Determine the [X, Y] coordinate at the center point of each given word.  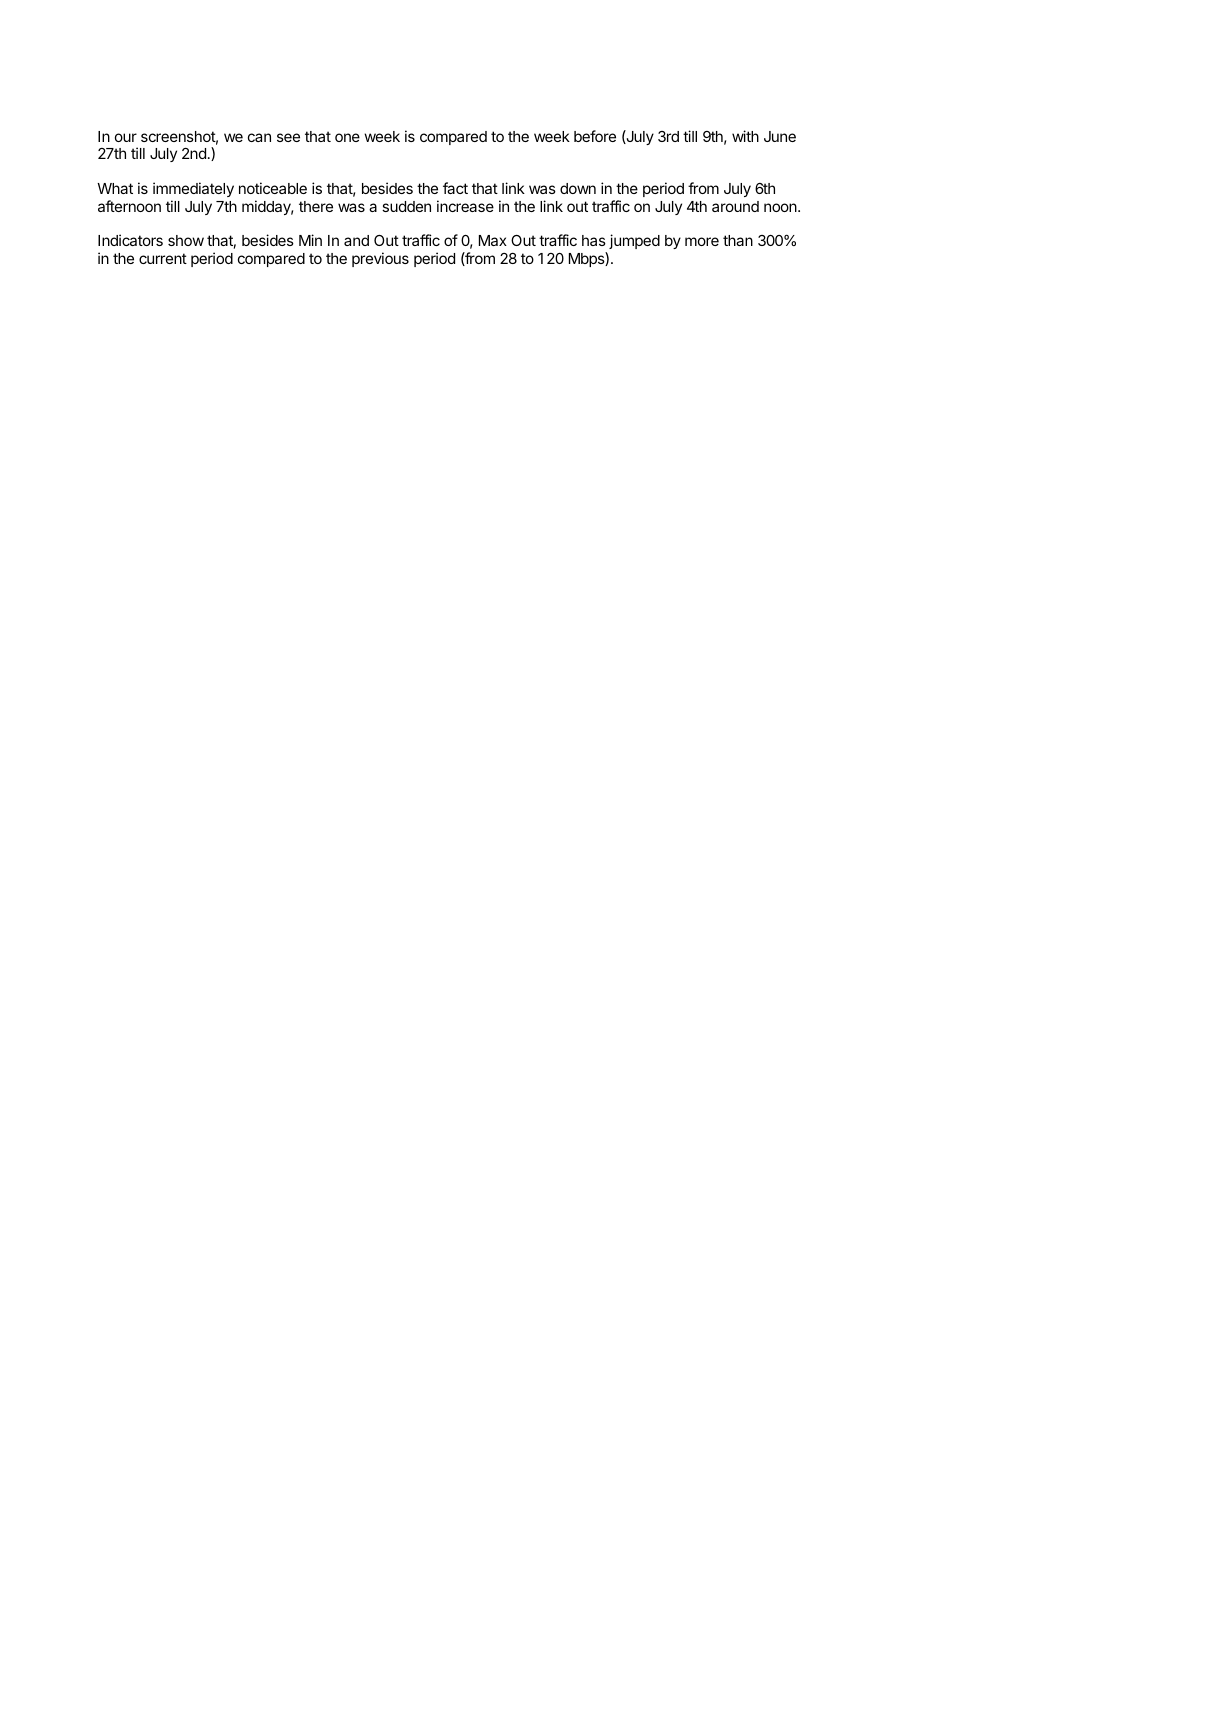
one [347, 137]
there [316, 206]
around [735, 206]
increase [465, 206]
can [259, 137]
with [745, 136]
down [578, 188]
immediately [193, 189]
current [163, 258]
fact [455, 188]
